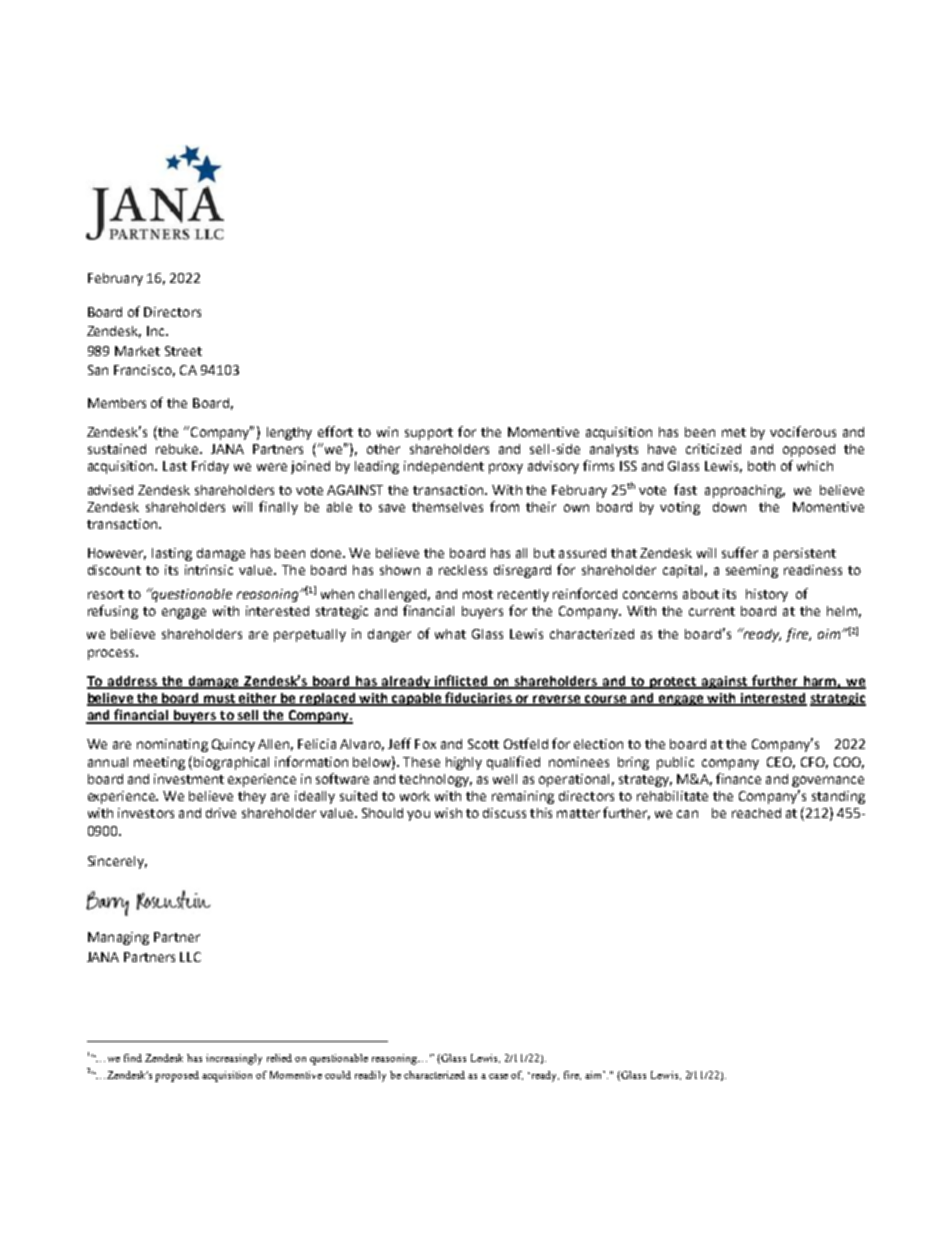  I want to click on proposed, so click(177, 1076).
